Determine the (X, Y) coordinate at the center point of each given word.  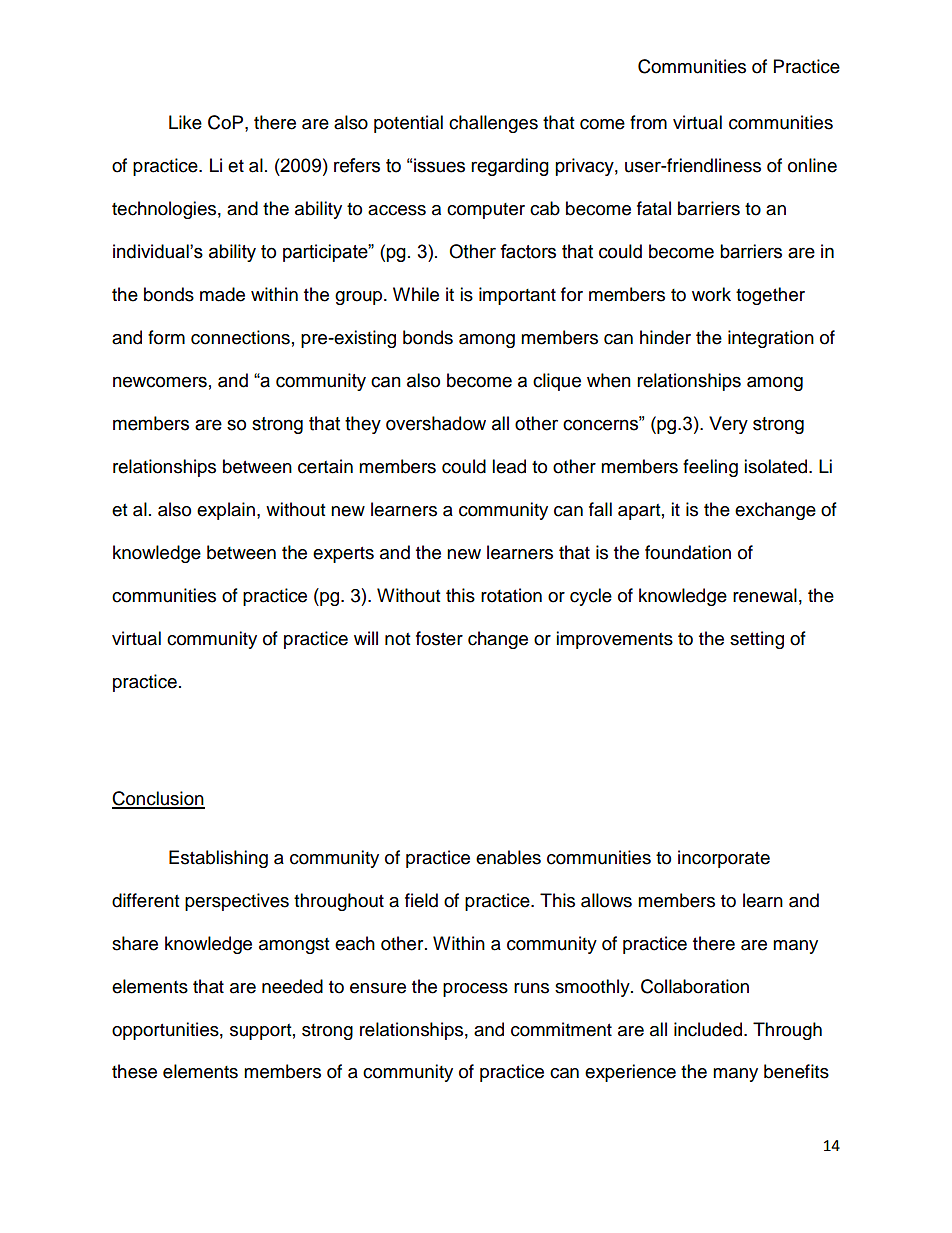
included (708, 1029)
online (812, 165)
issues (439, 165)
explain (226, 511)
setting (757, 640)
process (475, 990)
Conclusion (158, 799)
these (134, 1071)
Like (185, 122)
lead (509, 466)
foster (439, 638)
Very (728, 425)
